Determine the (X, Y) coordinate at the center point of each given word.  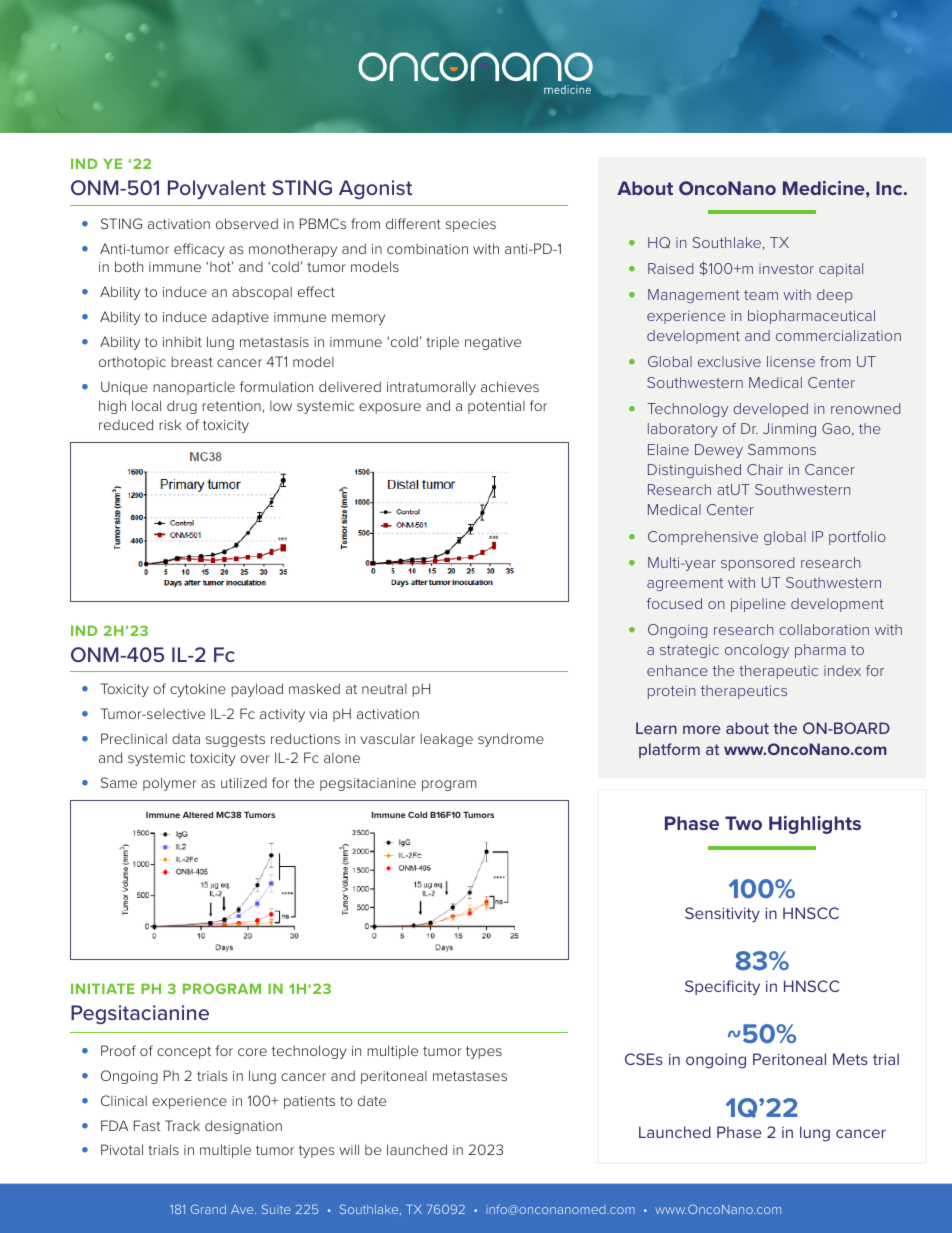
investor (786, 269)
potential (496, 407)
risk (170, 424)
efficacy (199, 250)
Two (743, 823)
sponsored (757, 564)
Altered (198, 814)
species (471, 225)
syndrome (511, 740)
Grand (208, 1209)
